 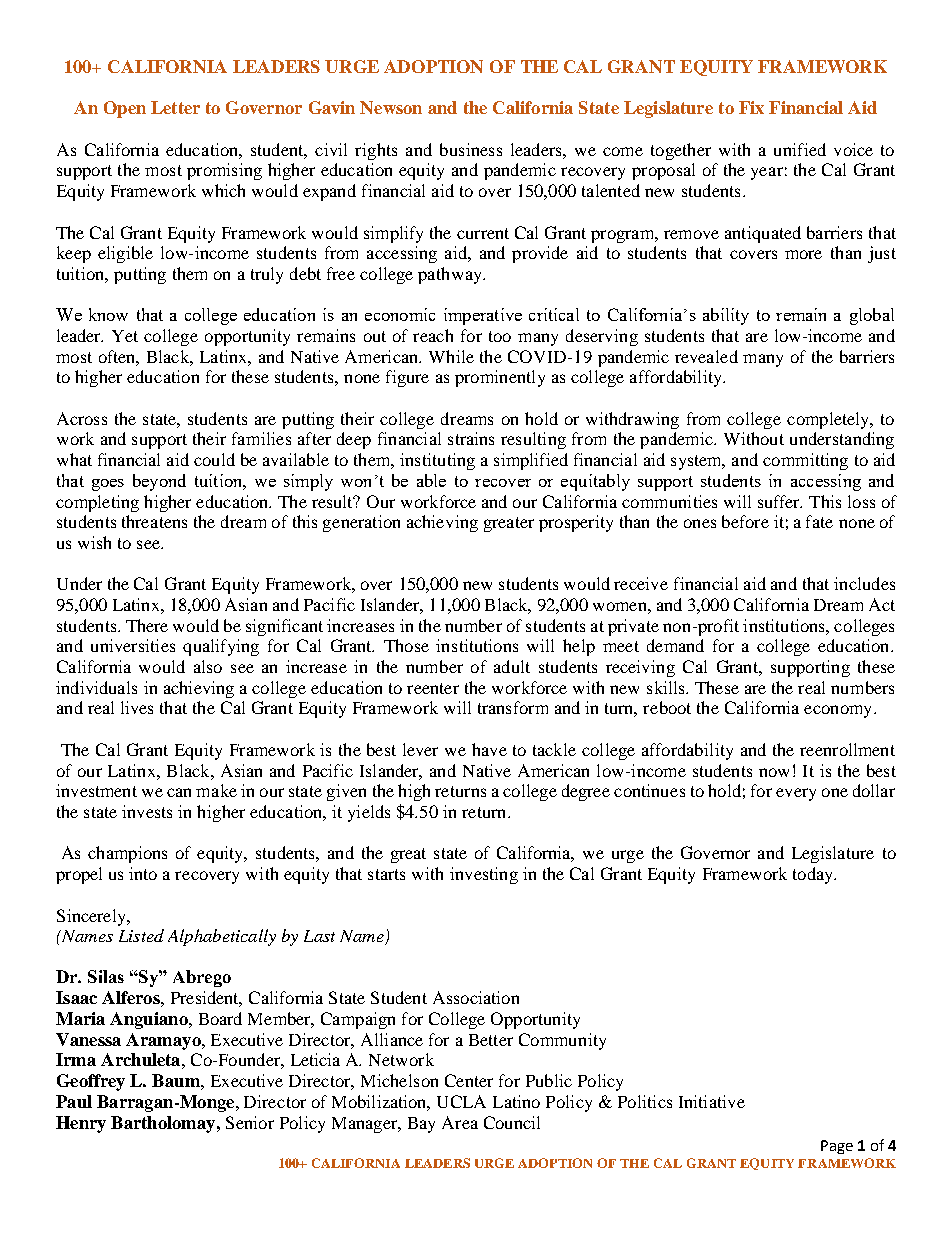 I want to click on business, so click(x=471, y=149).
